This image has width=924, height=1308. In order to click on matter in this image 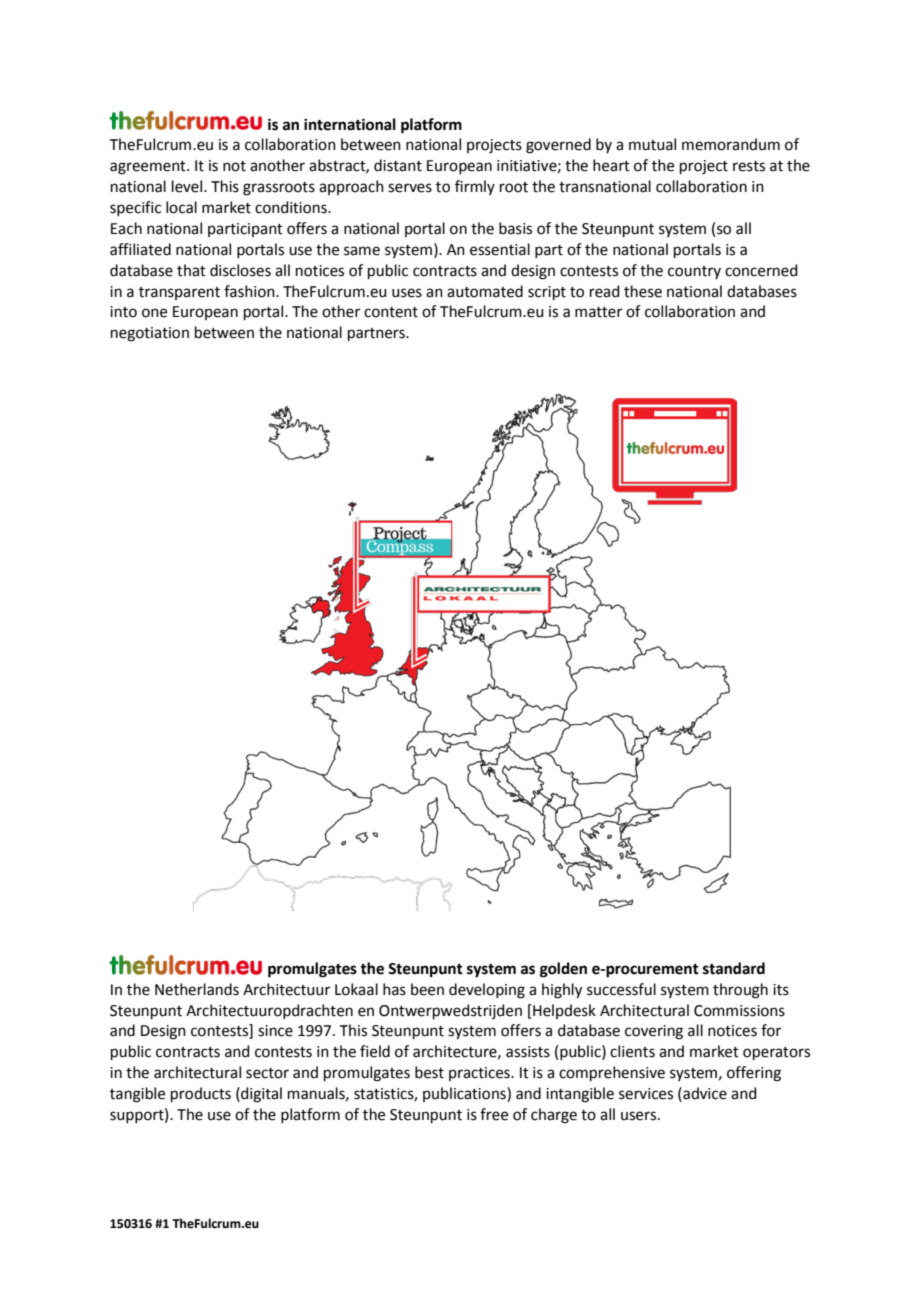, I will do `click(598, 312)`.
